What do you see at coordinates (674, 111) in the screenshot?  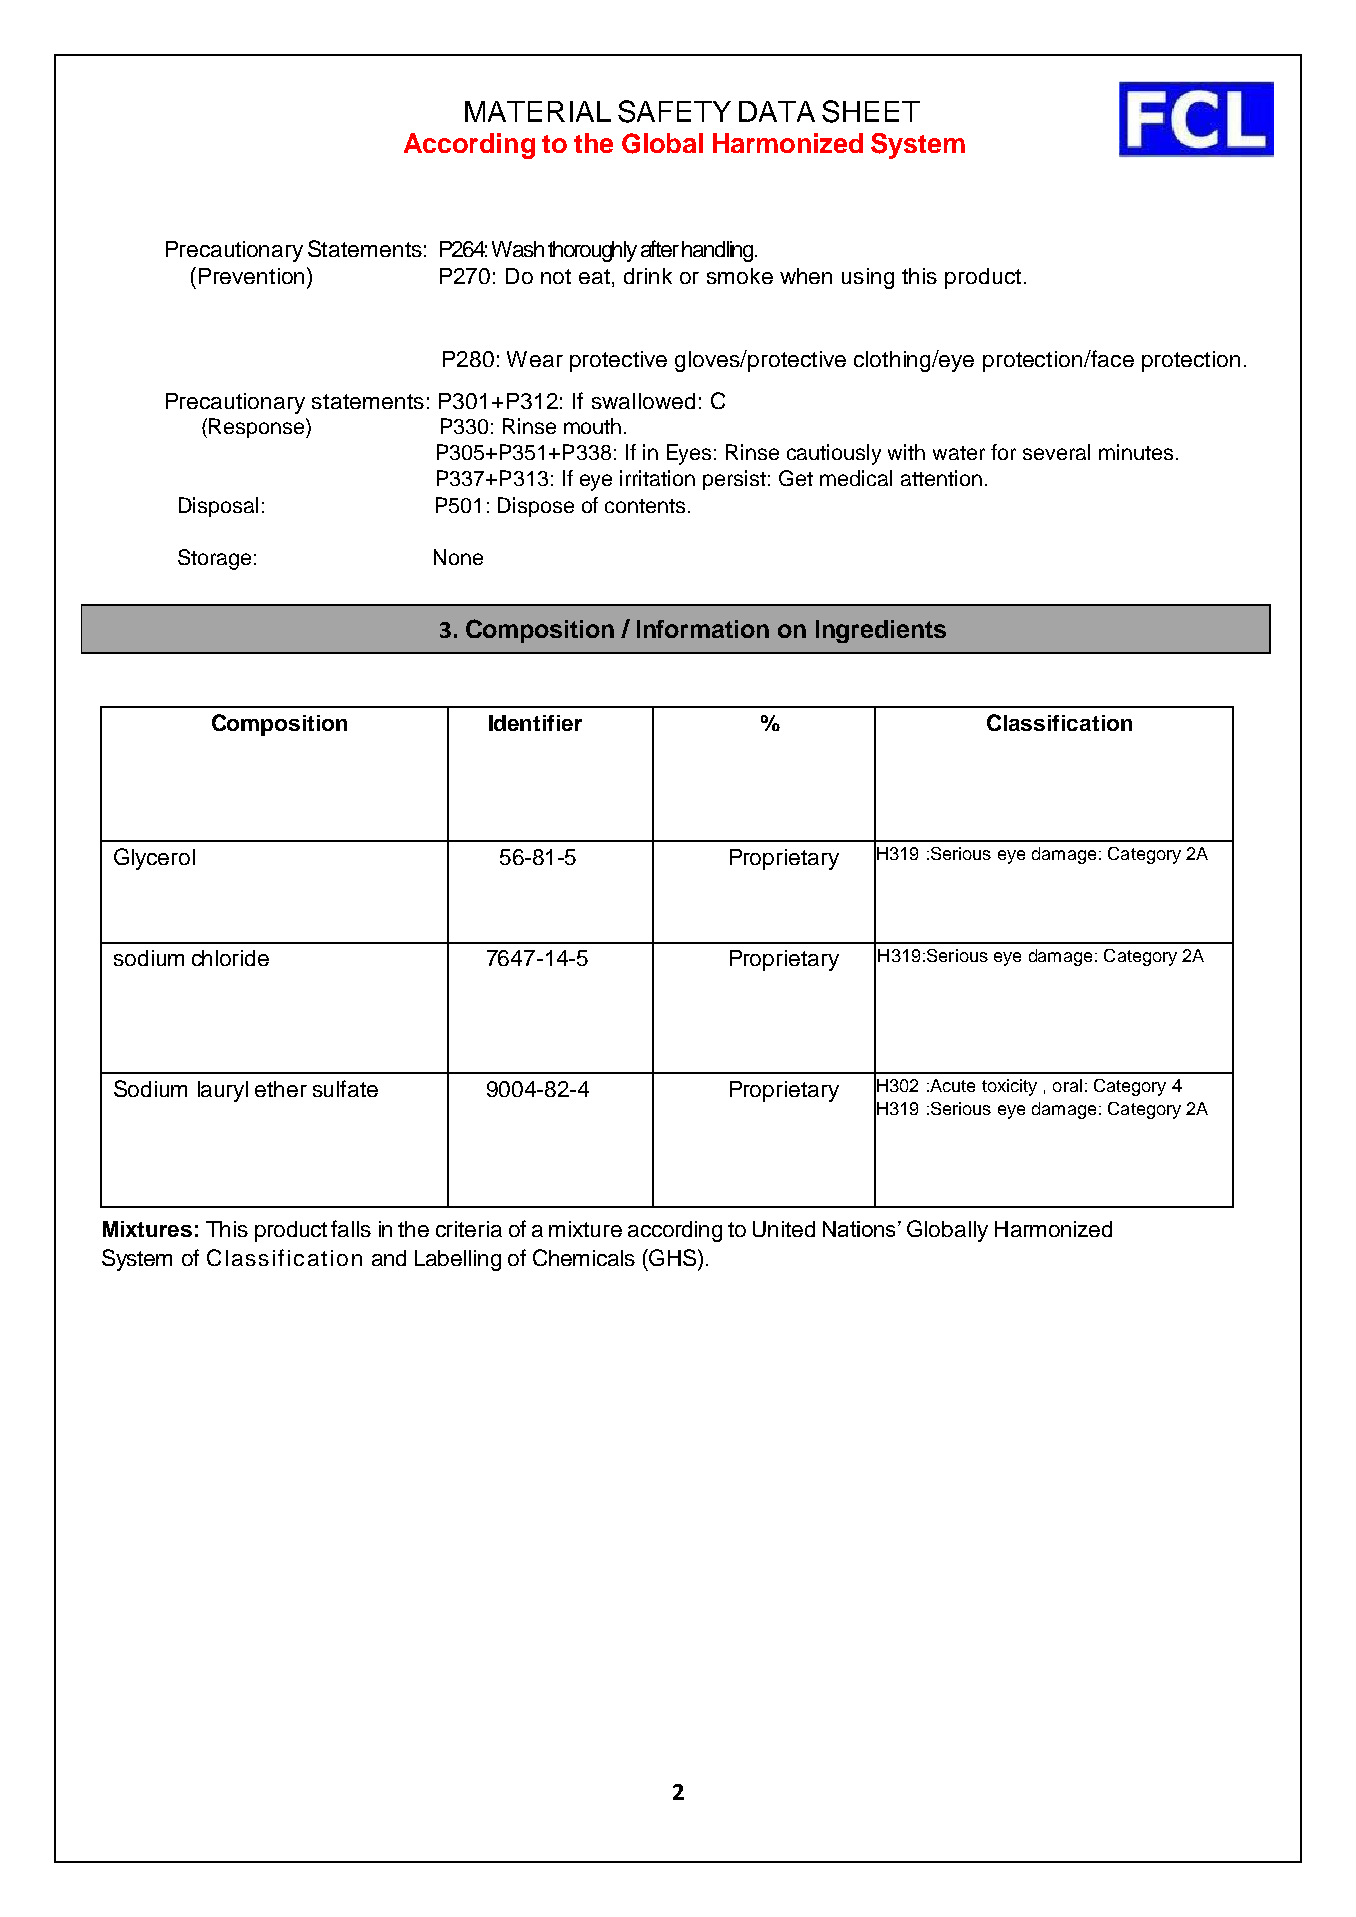 I see `SAFETY` at bounding box center [674, 111].
